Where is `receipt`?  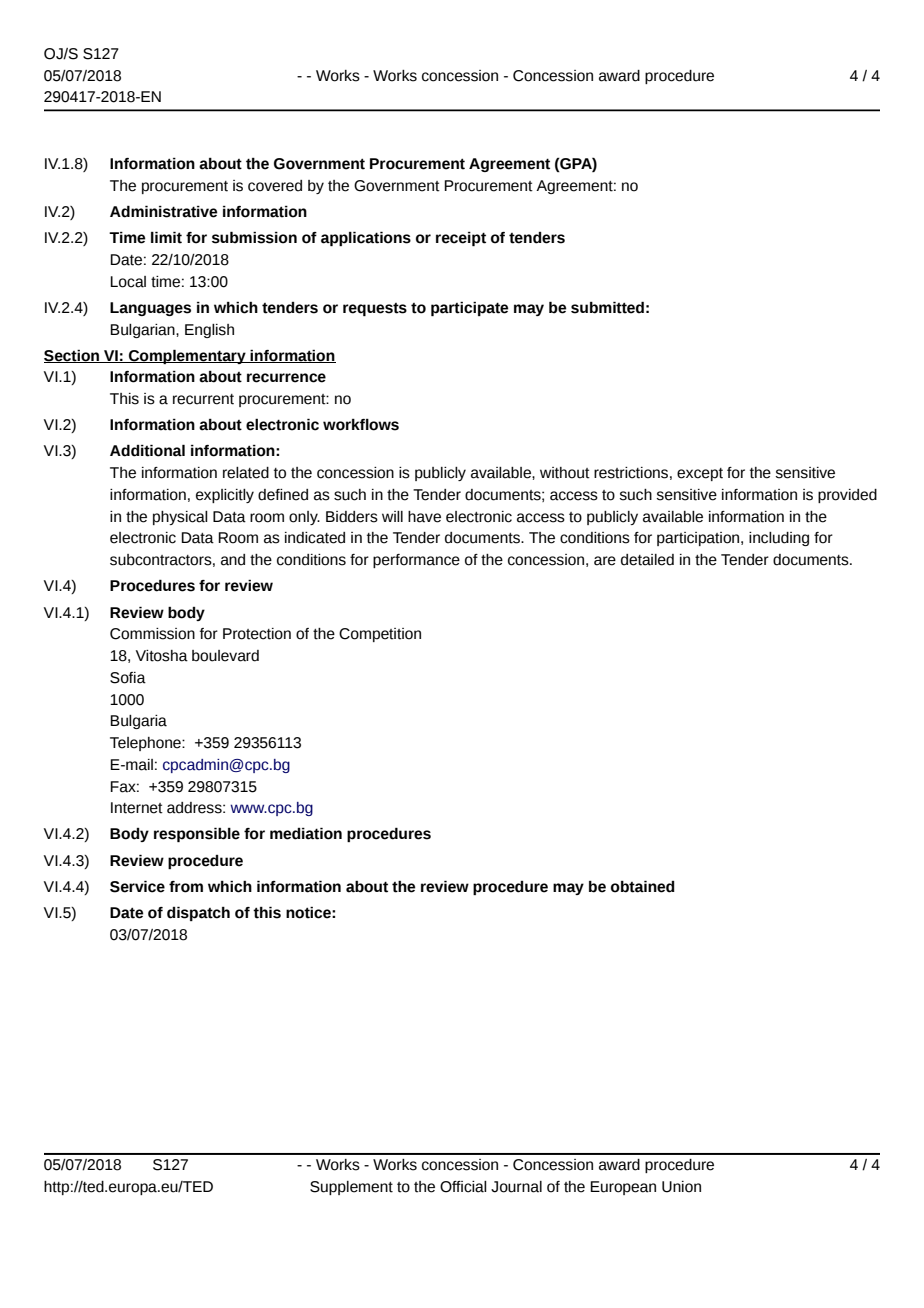 receipt is located at coordinates (461, 239).
